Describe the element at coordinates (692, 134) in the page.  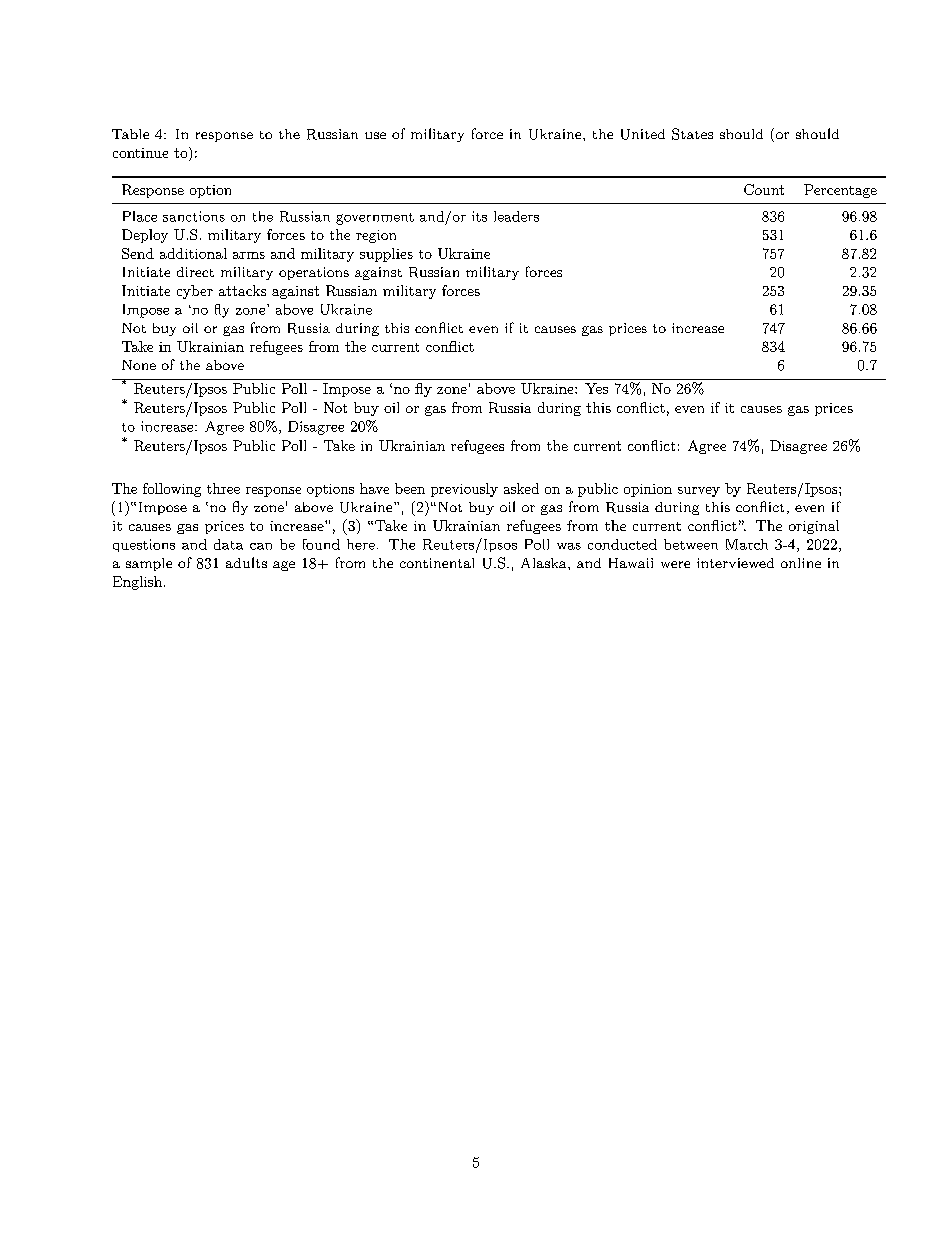
I see `States` at that location.
